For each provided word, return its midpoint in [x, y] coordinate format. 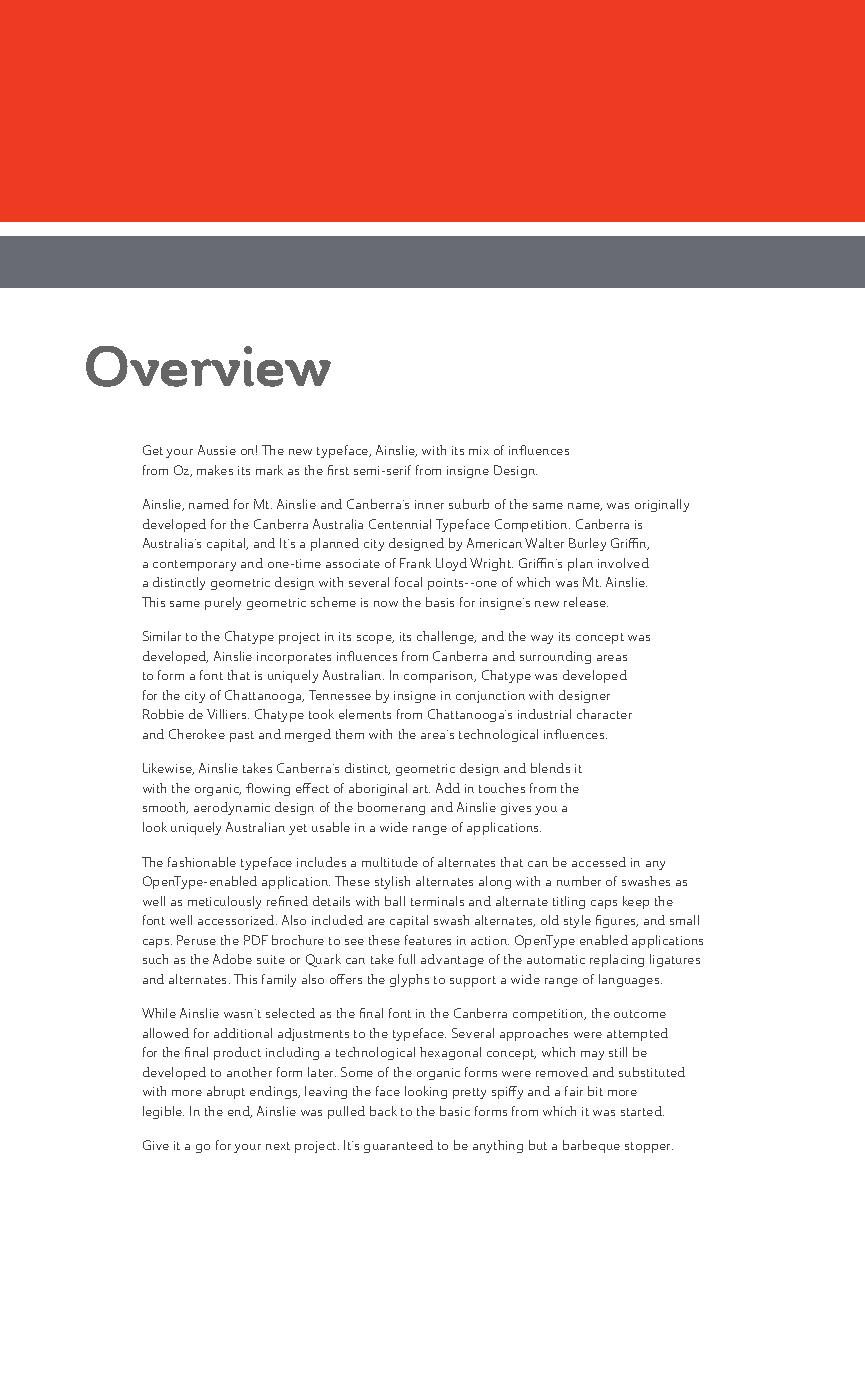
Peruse [196, 940]
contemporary [194, 565]
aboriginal [378, 789]
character [604, 714]
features [428, 940]
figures [617, 921]
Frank [415, 563]
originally [662, 505]
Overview [208, 366]
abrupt [226, 1092]
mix [479, 450]
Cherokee [197, 734]
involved [623, 563]
